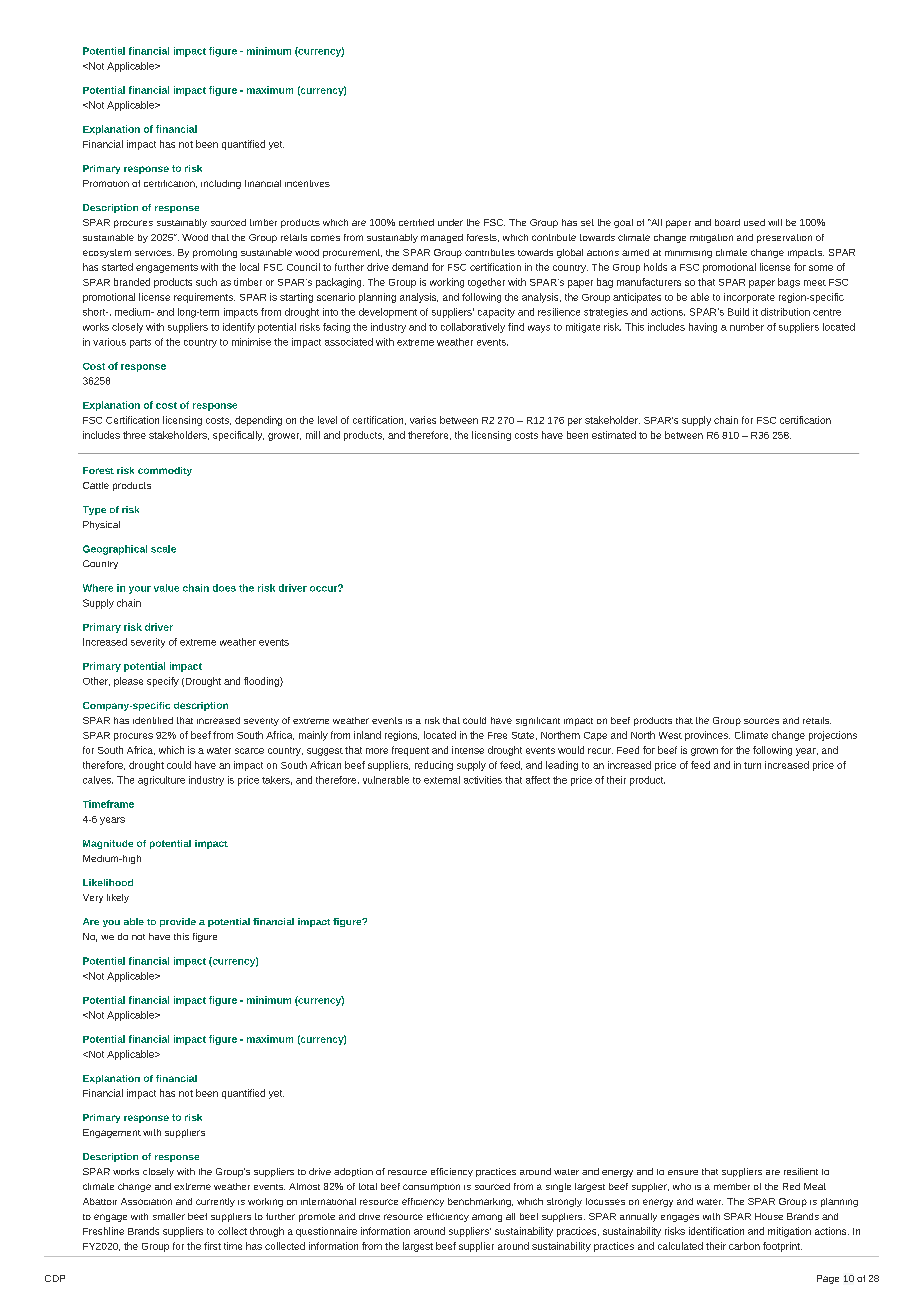  What do you see at coordinates (163, 549) in the document?
I see `scale` at bounding box center [163, 549].
